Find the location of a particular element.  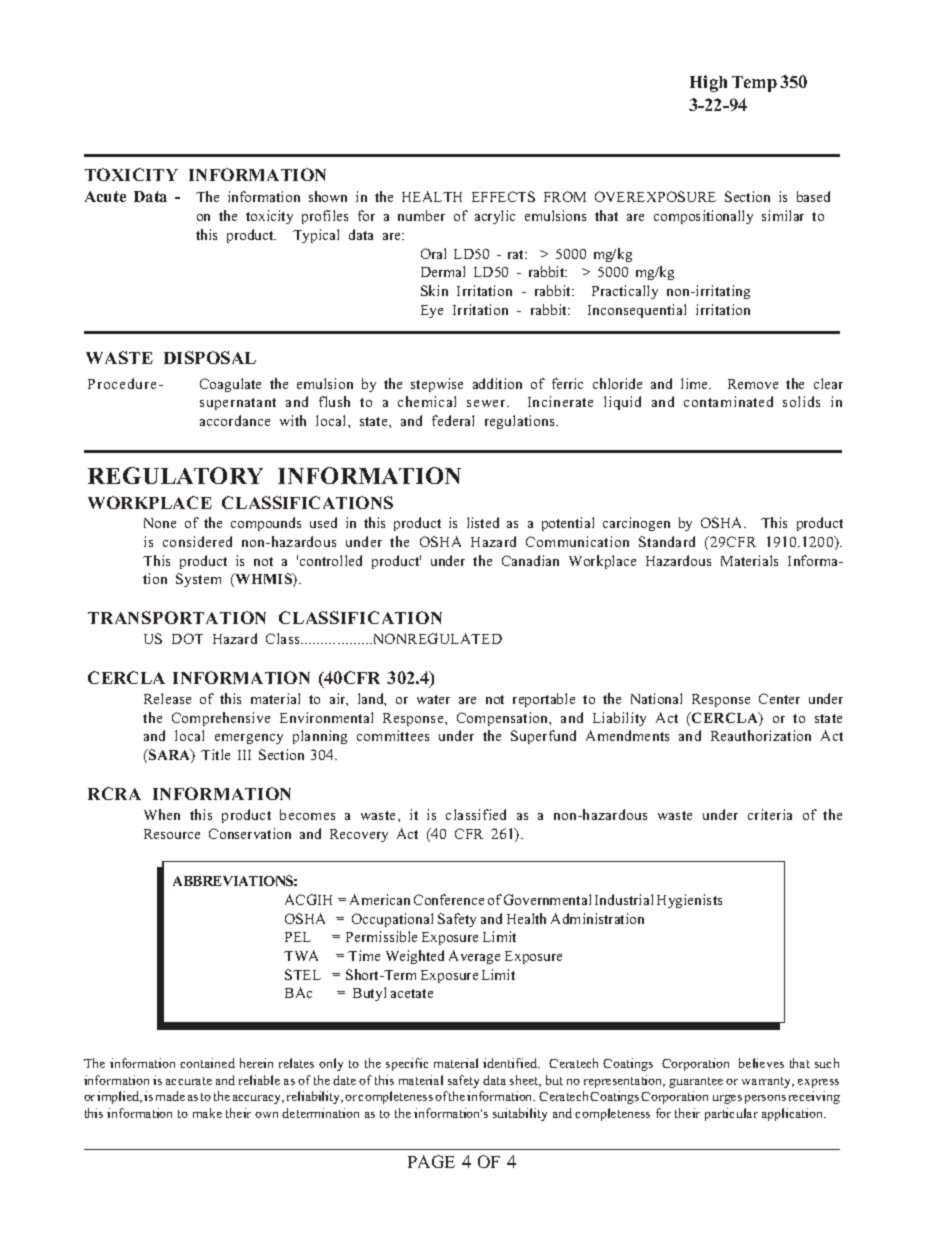

DOT is located at coordinates (187, 638).
